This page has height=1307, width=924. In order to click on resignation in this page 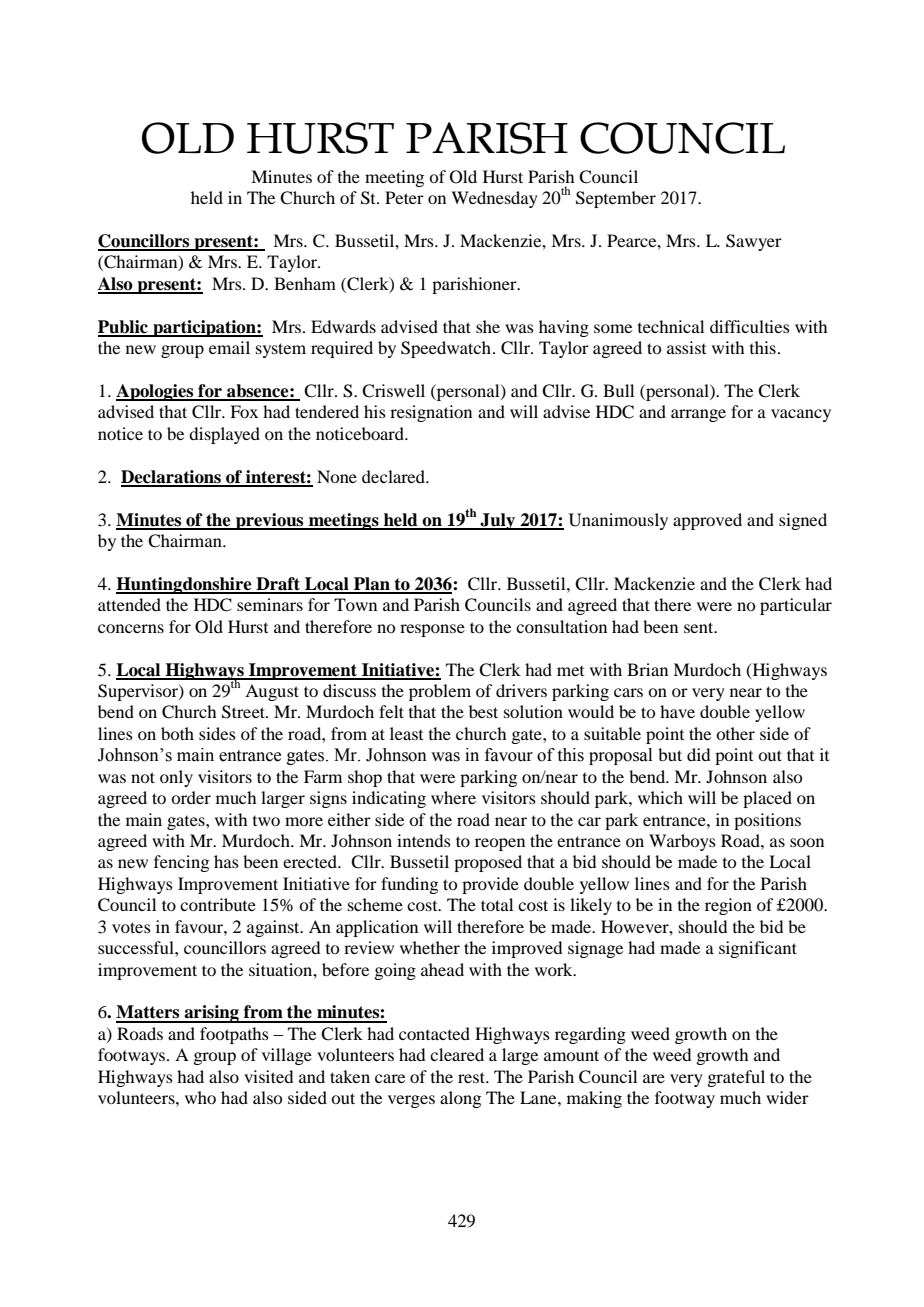, I will do `click(431, 413)`.
